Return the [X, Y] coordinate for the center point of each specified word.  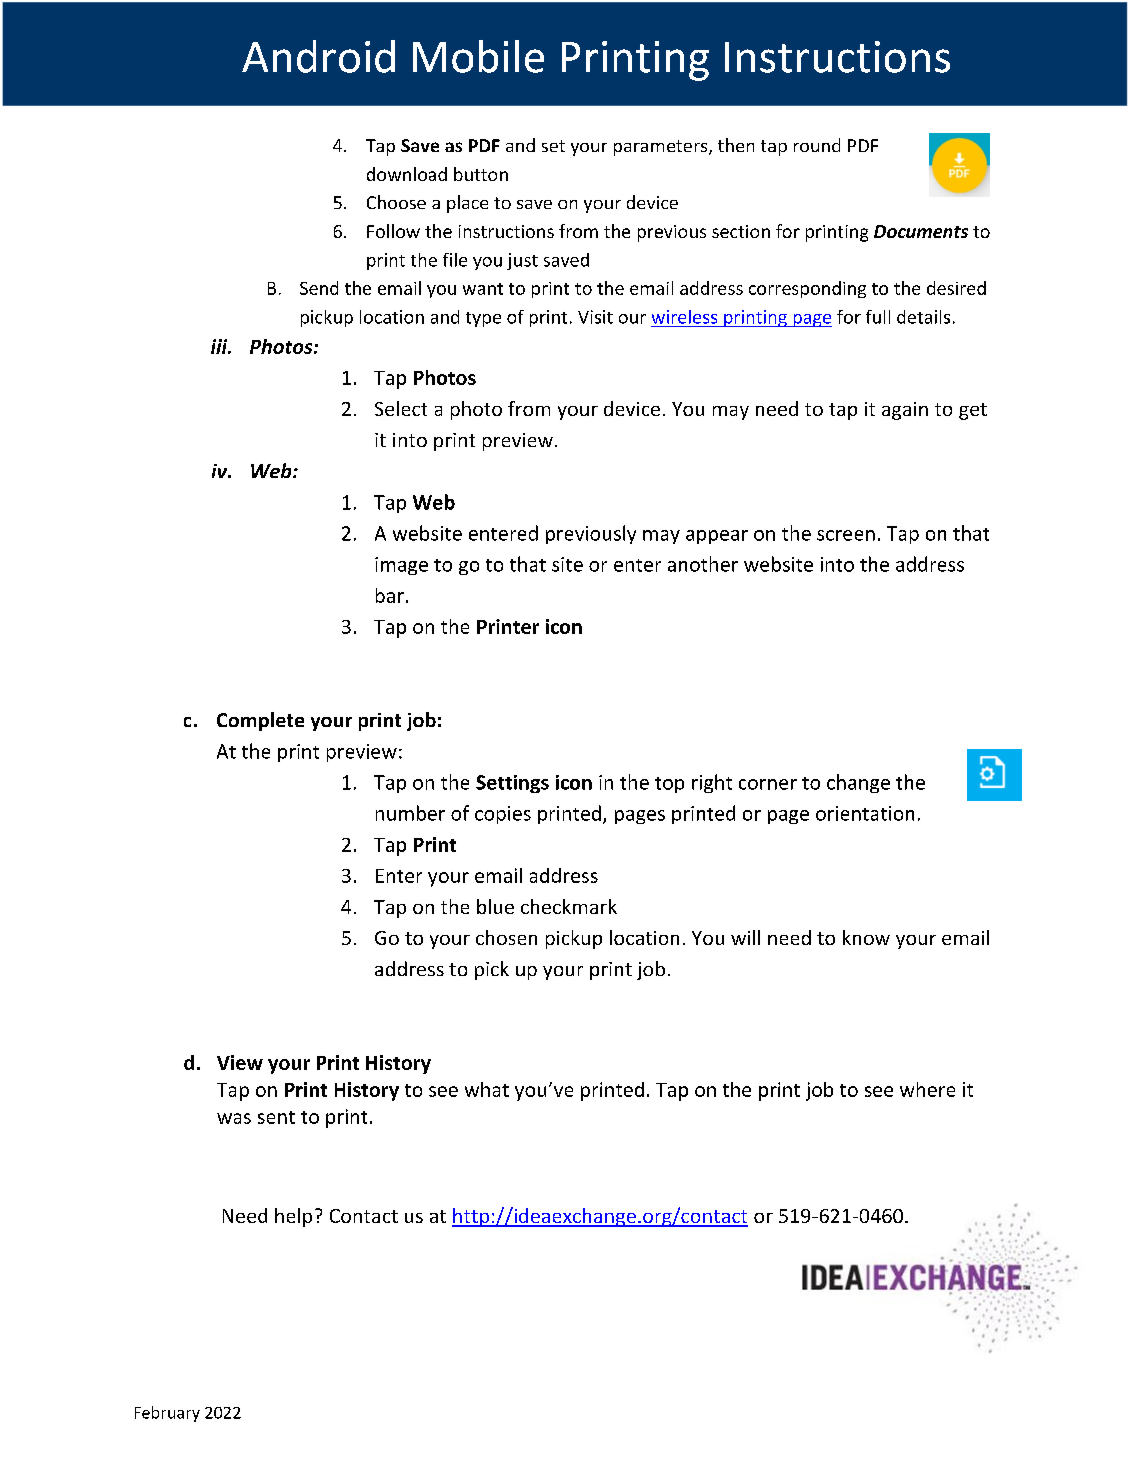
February [167, 1414]
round [817, 145]
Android [318, 56]
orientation [865, 813]
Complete [260, 721]
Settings [512, 784]
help [293, 1217]
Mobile [478, 56]
